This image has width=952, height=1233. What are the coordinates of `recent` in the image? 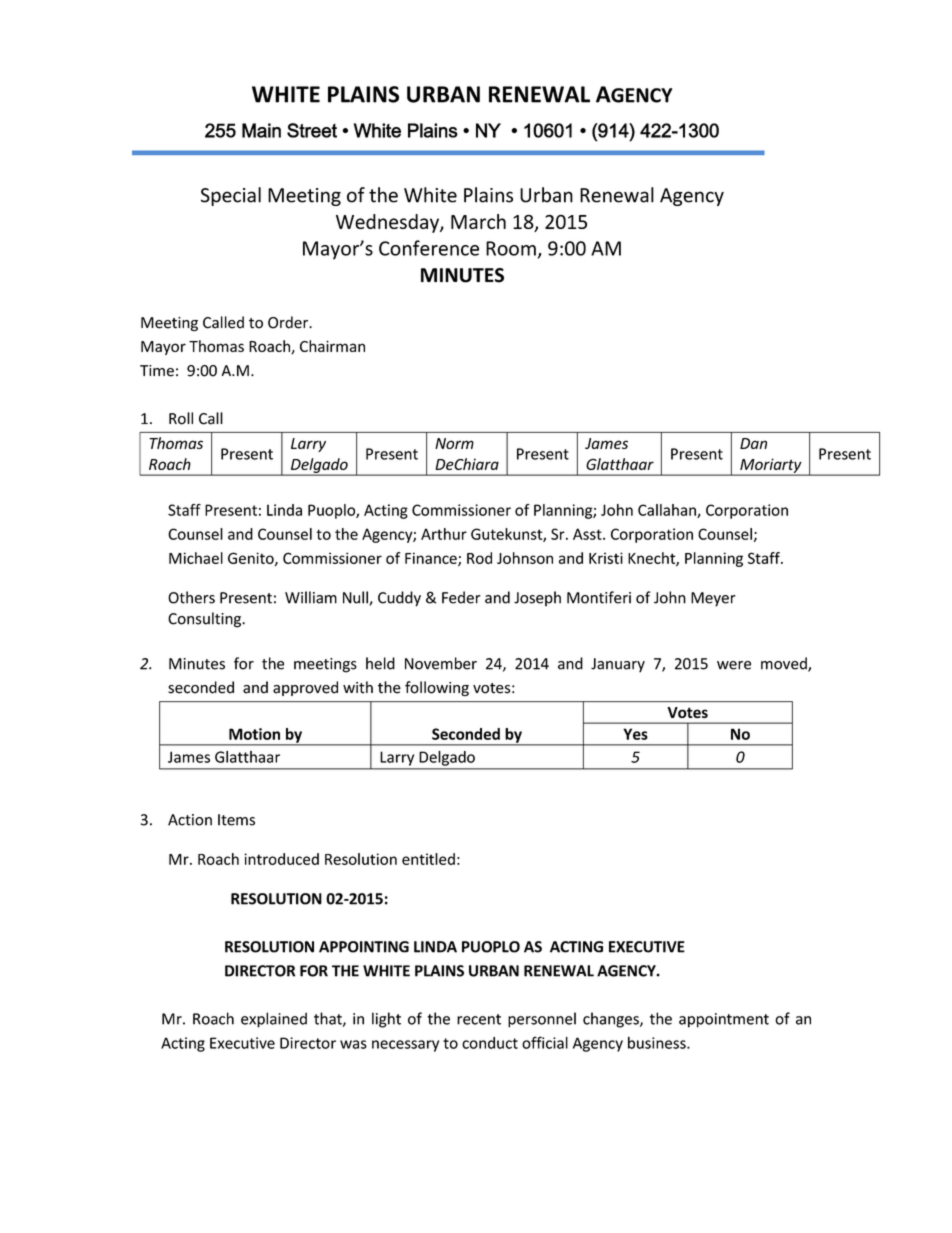 It's located at (479, 1019).
